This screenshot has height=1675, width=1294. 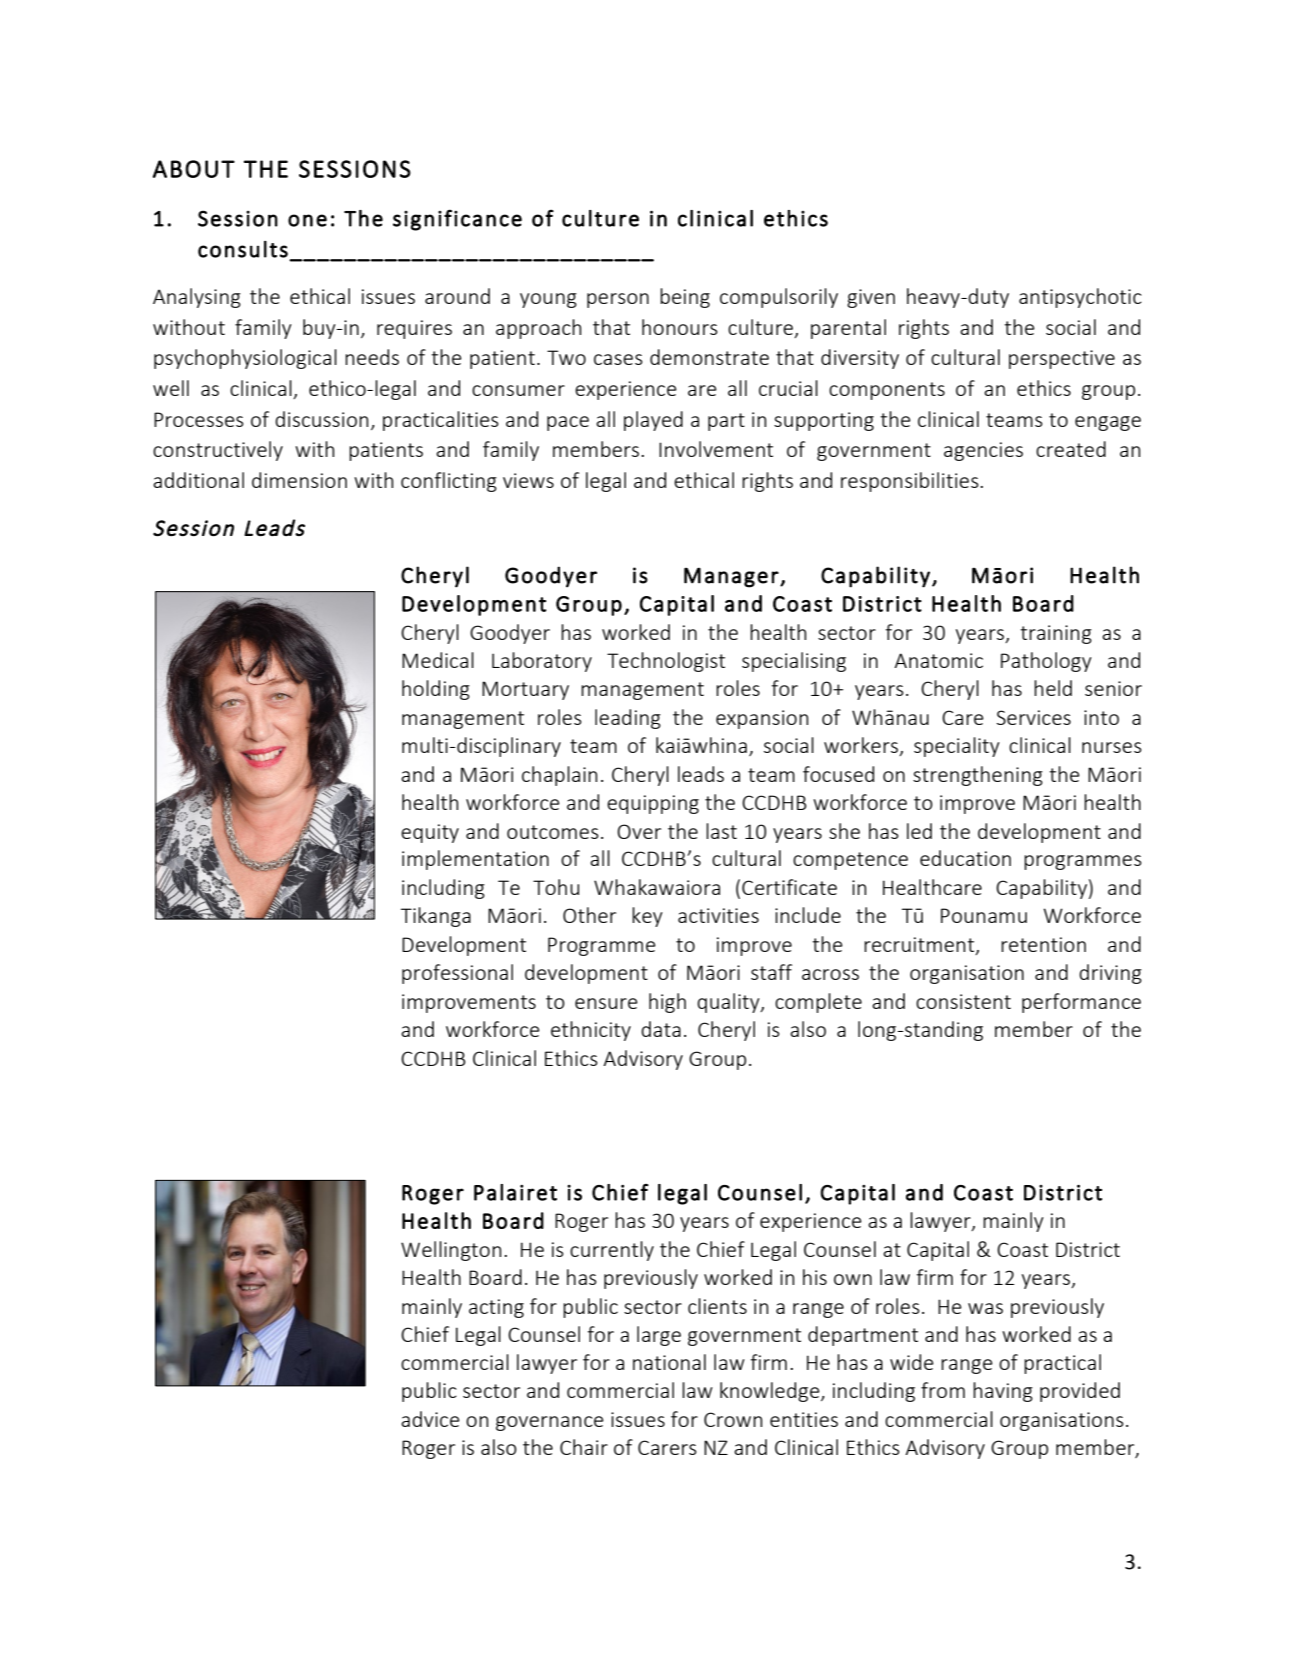 I want to click on equity, so click(x=430, y=833).
